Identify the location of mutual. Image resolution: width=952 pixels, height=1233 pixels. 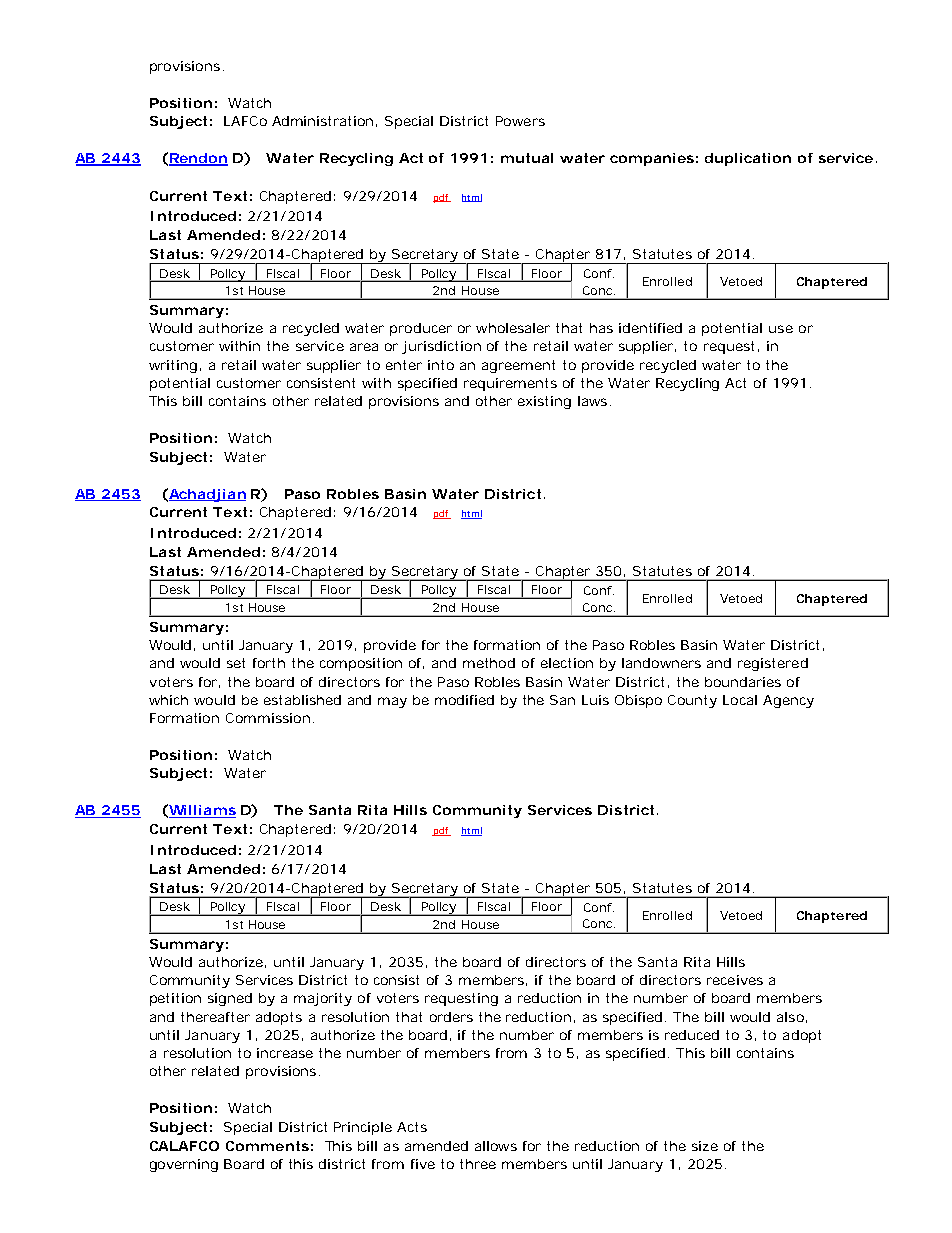
(527, 158).
